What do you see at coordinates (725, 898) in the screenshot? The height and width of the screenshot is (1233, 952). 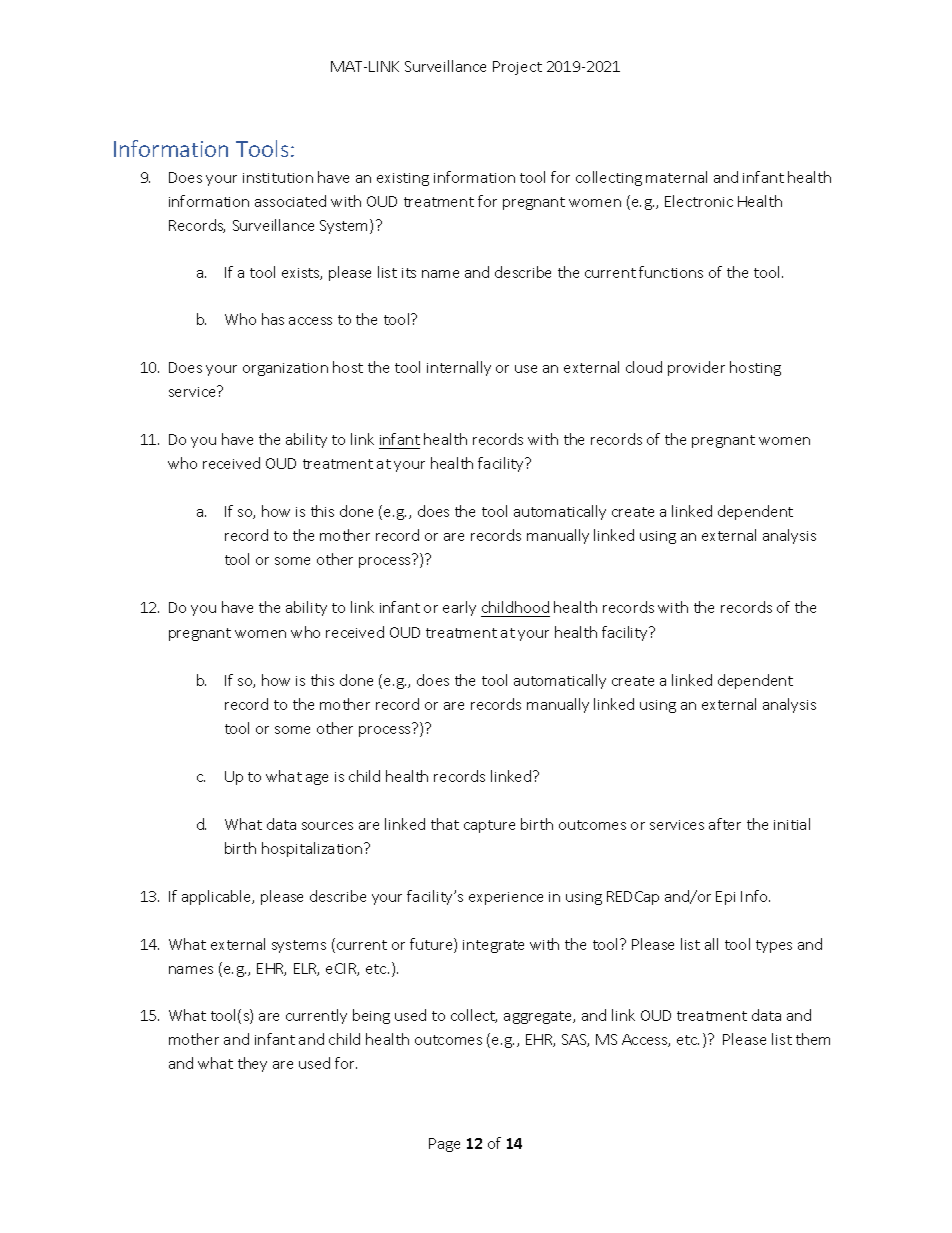 I see `Epi` at bounding box center [725, 898].
